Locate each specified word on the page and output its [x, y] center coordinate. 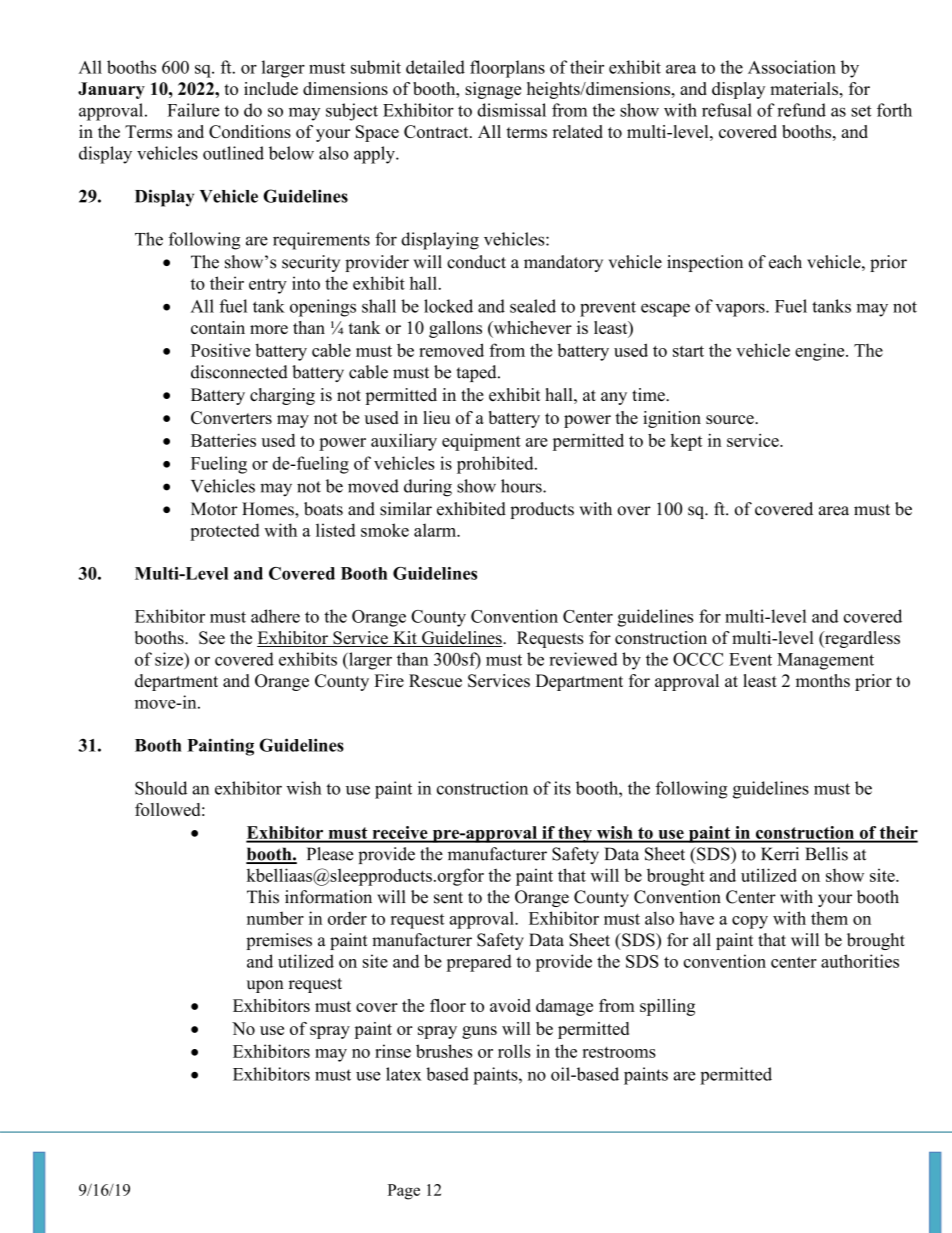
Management [825, 661]
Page [404, 1192]
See [212, 638]
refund [801, 110]
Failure [193, 110]
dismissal [511, 110]
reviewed [583, 659]
